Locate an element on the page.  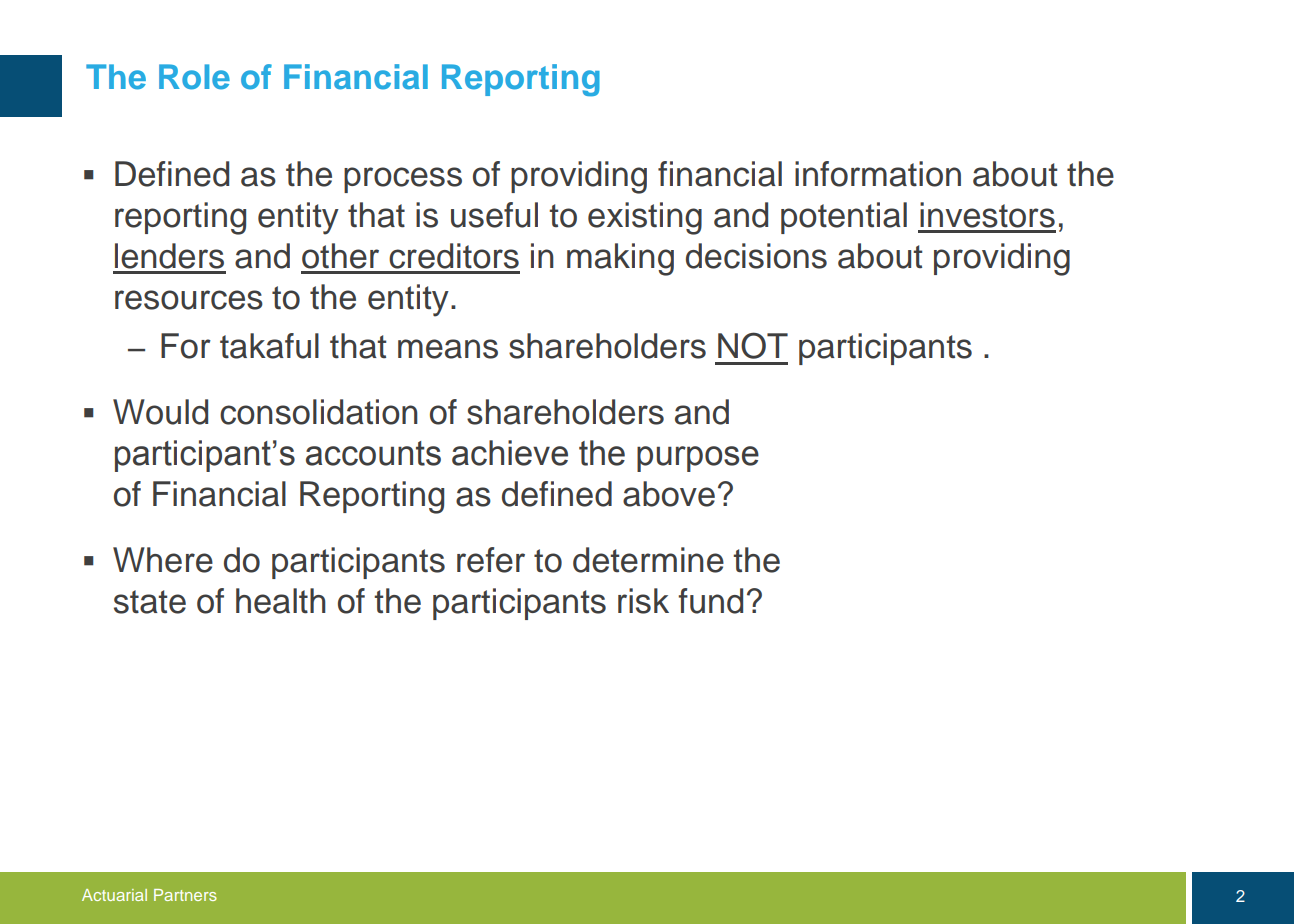
Partners is located at coordinates (185, 895).
